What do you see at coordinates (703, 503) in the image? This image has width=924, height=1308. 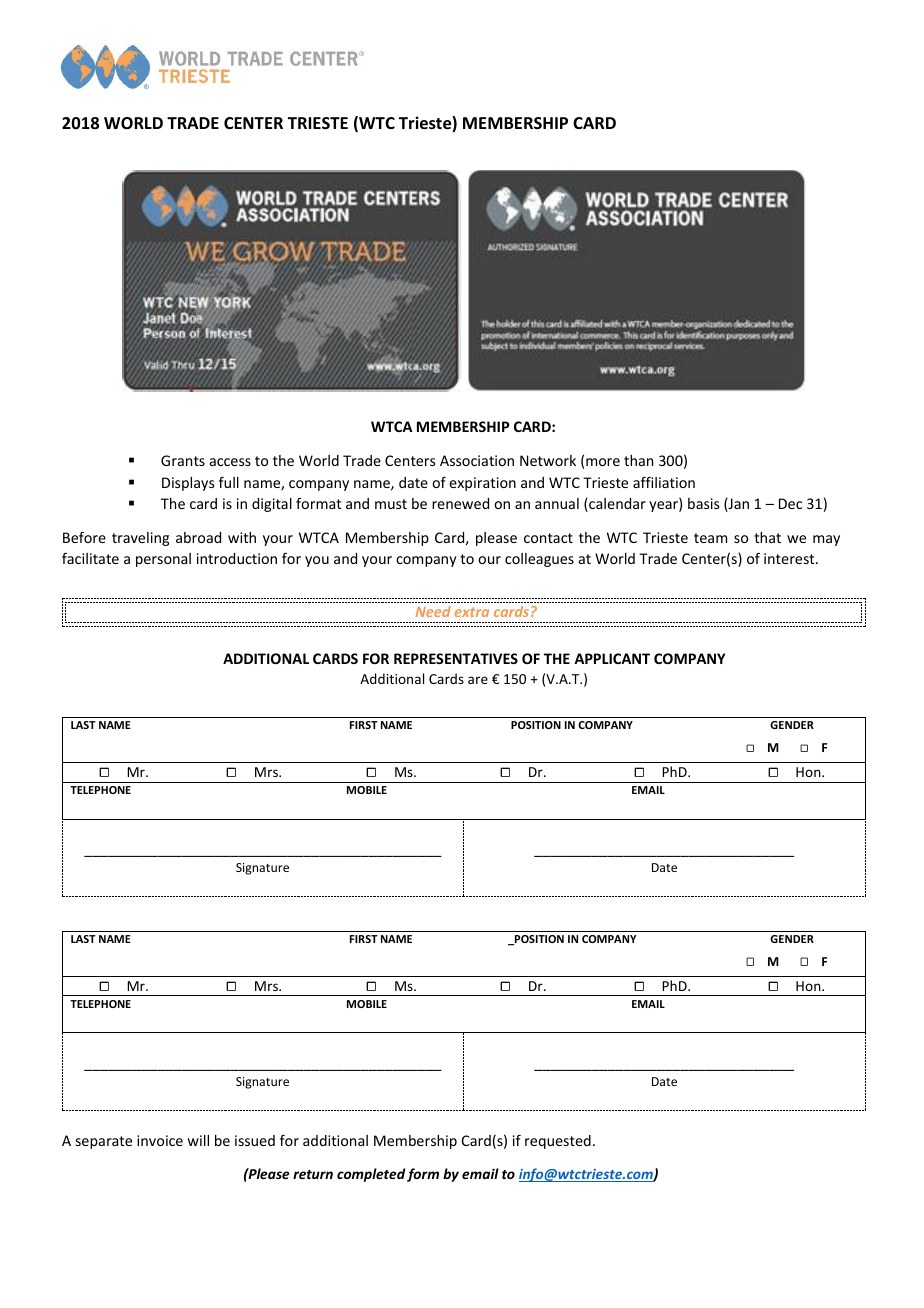 I see `basis` at bounding box center [703, 503].
